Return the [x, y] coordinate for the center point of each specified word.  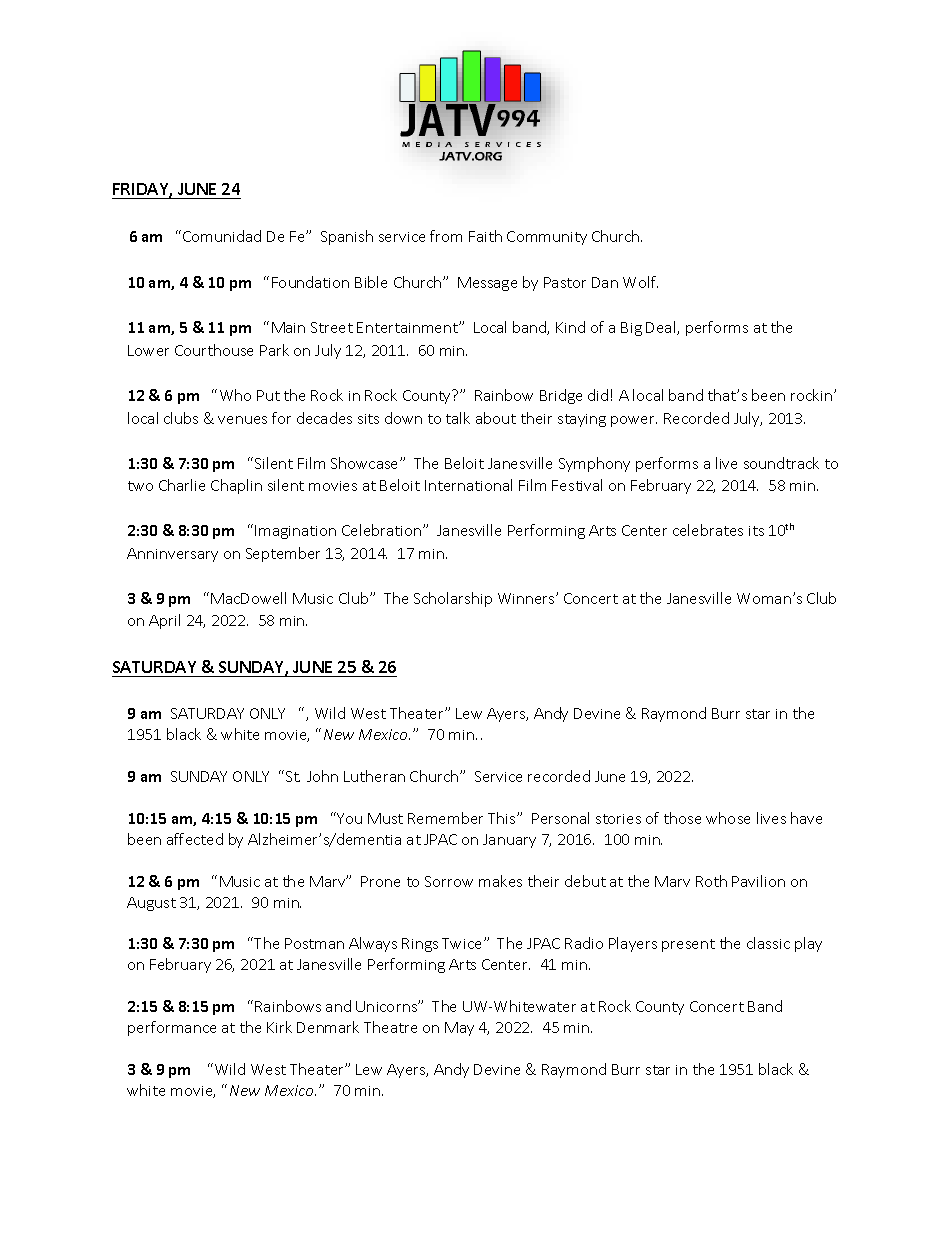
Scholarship [453, 599]
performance [172, 1028]
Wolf [640, 282]
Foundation [310, 282]
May [459, 1029]
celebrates [708, 530]
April [164, 621]
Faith [485, 236]
